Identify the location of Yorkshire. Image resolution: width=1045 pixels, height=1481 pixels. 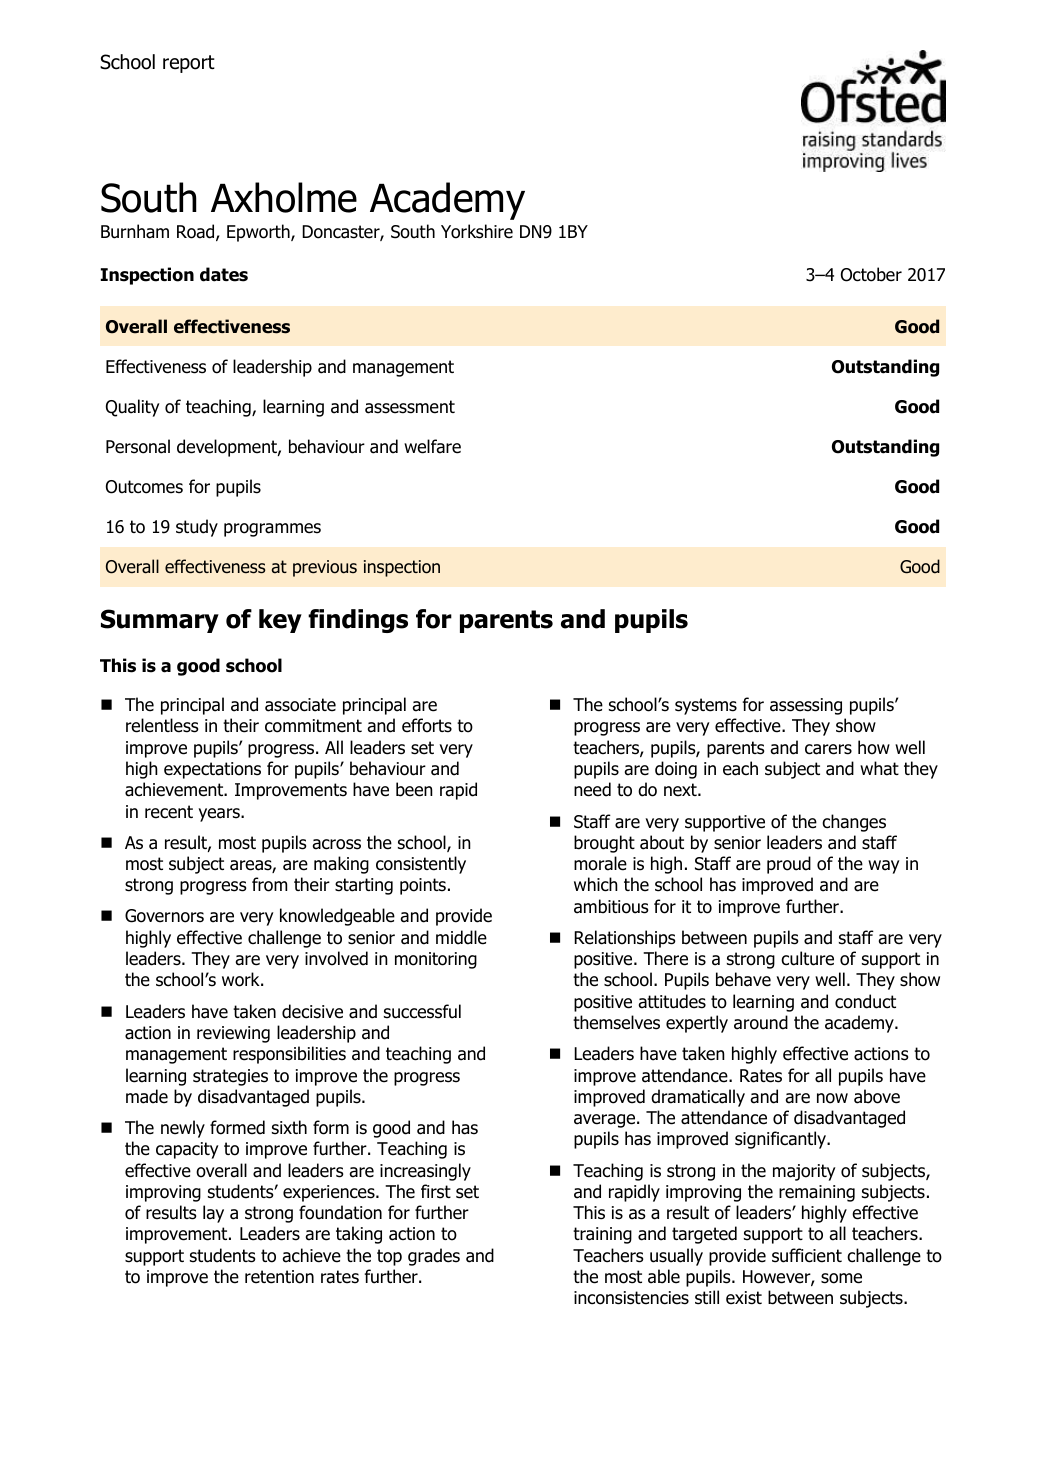
(477, 231).
